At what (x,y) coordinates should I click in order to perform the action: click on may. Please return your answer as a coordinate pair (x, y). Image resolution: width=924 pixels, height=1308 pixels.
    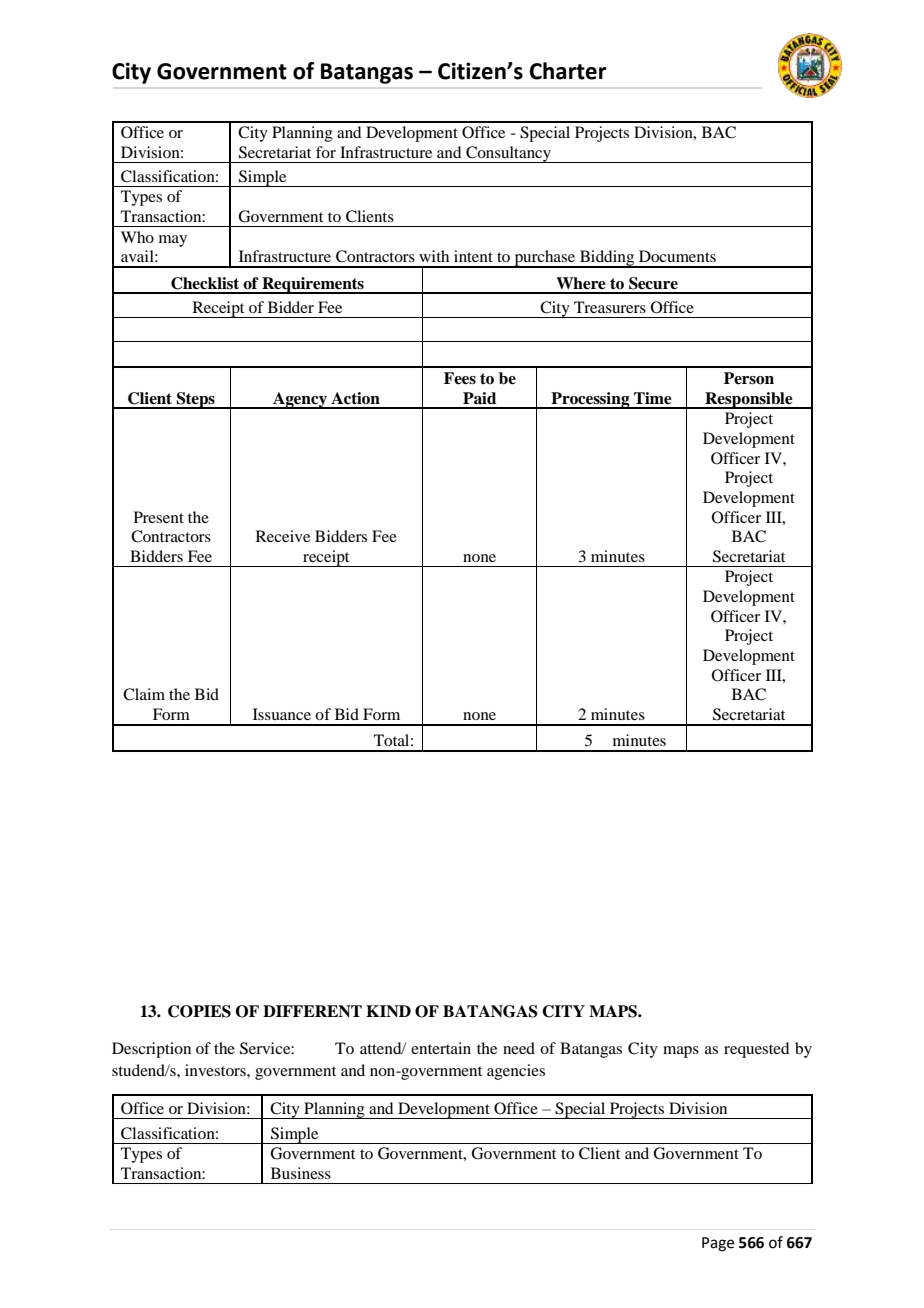
    Looking at the image, I should click on (173, 241).
